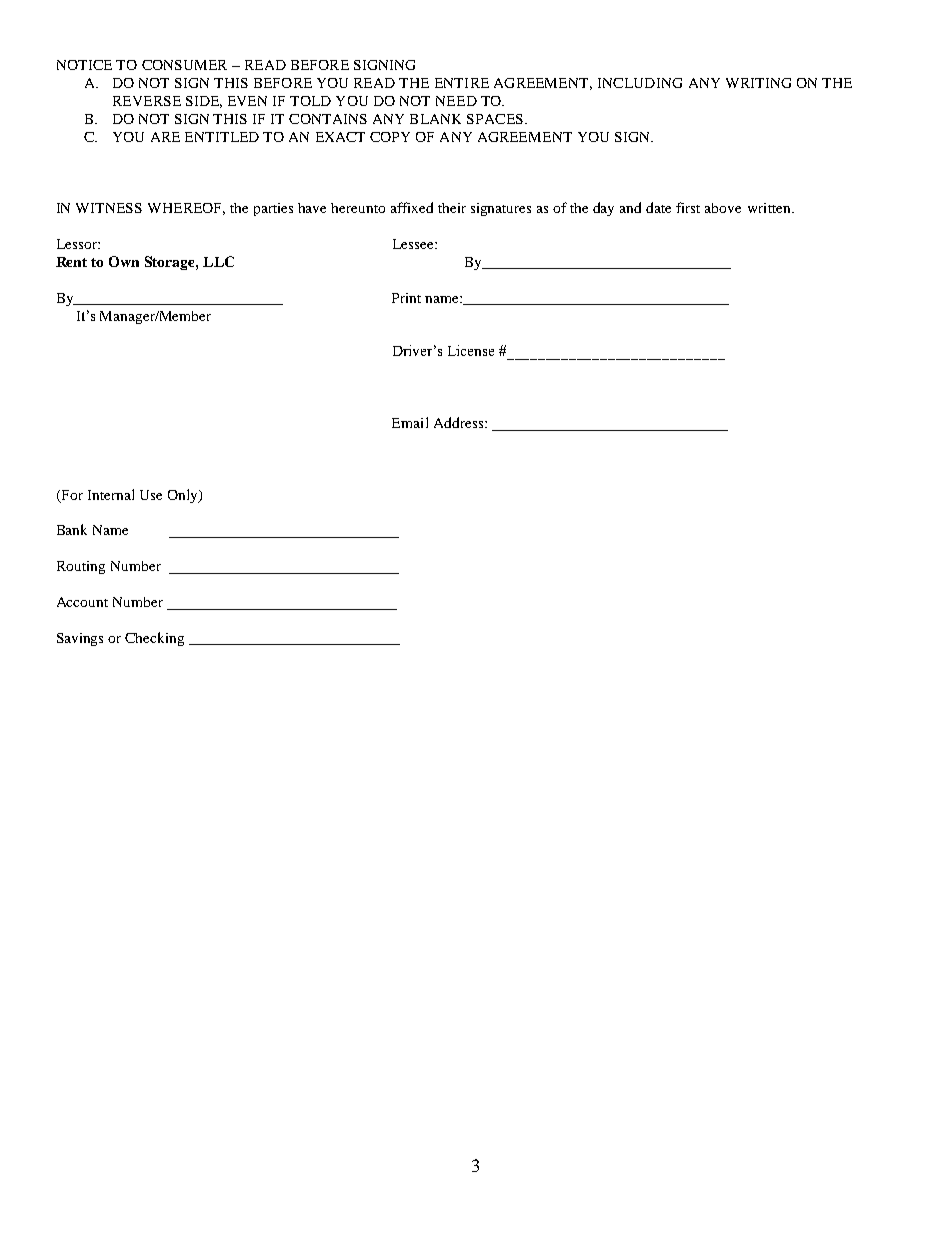 The height and width of the screenshot is (1233, 952). I want to click on REVERSE, so click(147, 101).
